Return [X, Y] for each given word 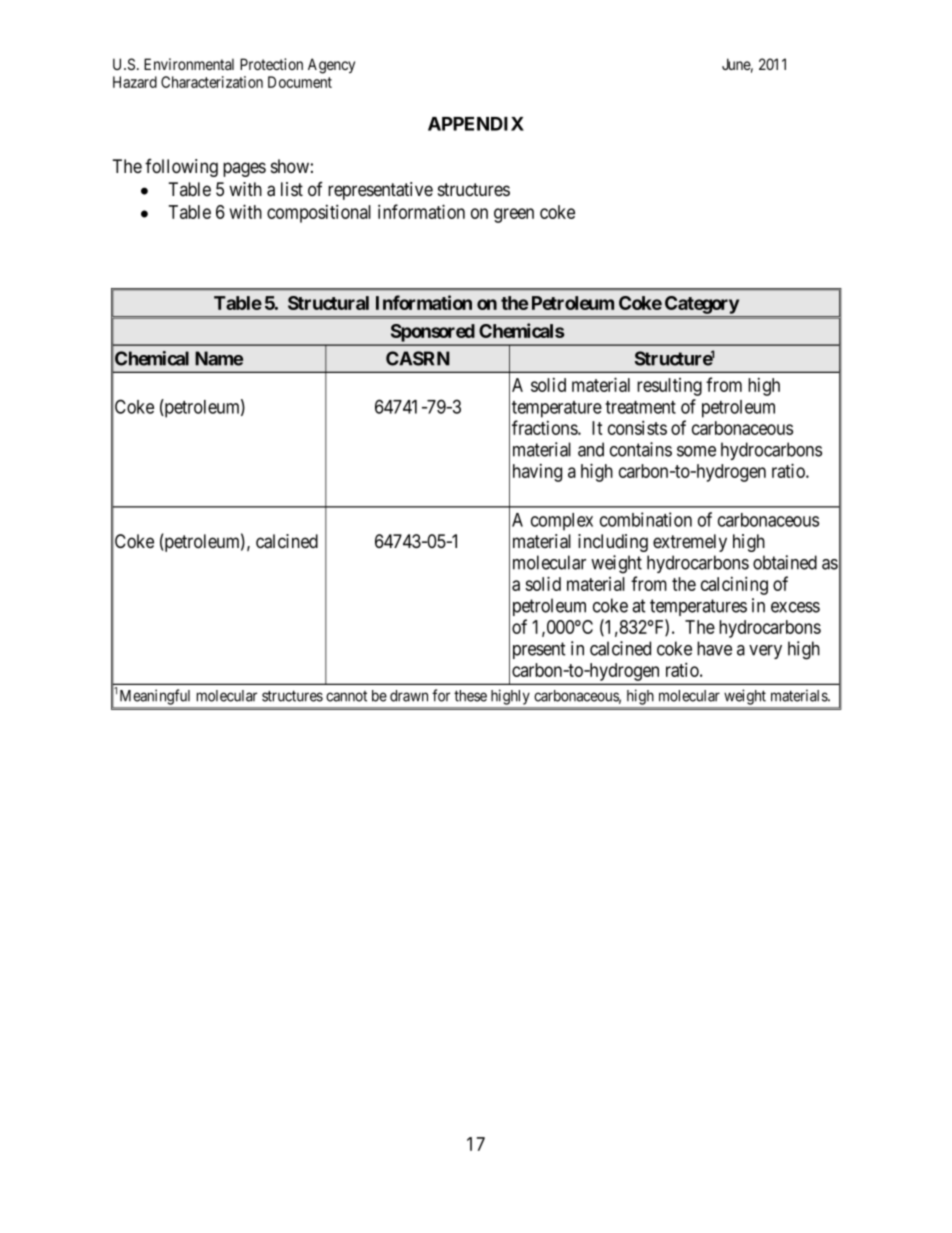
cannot [346, 696]
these [470, 696]
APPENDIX [476, 124]
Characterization [212, 82]
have [714, 648]
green [514, 215]
